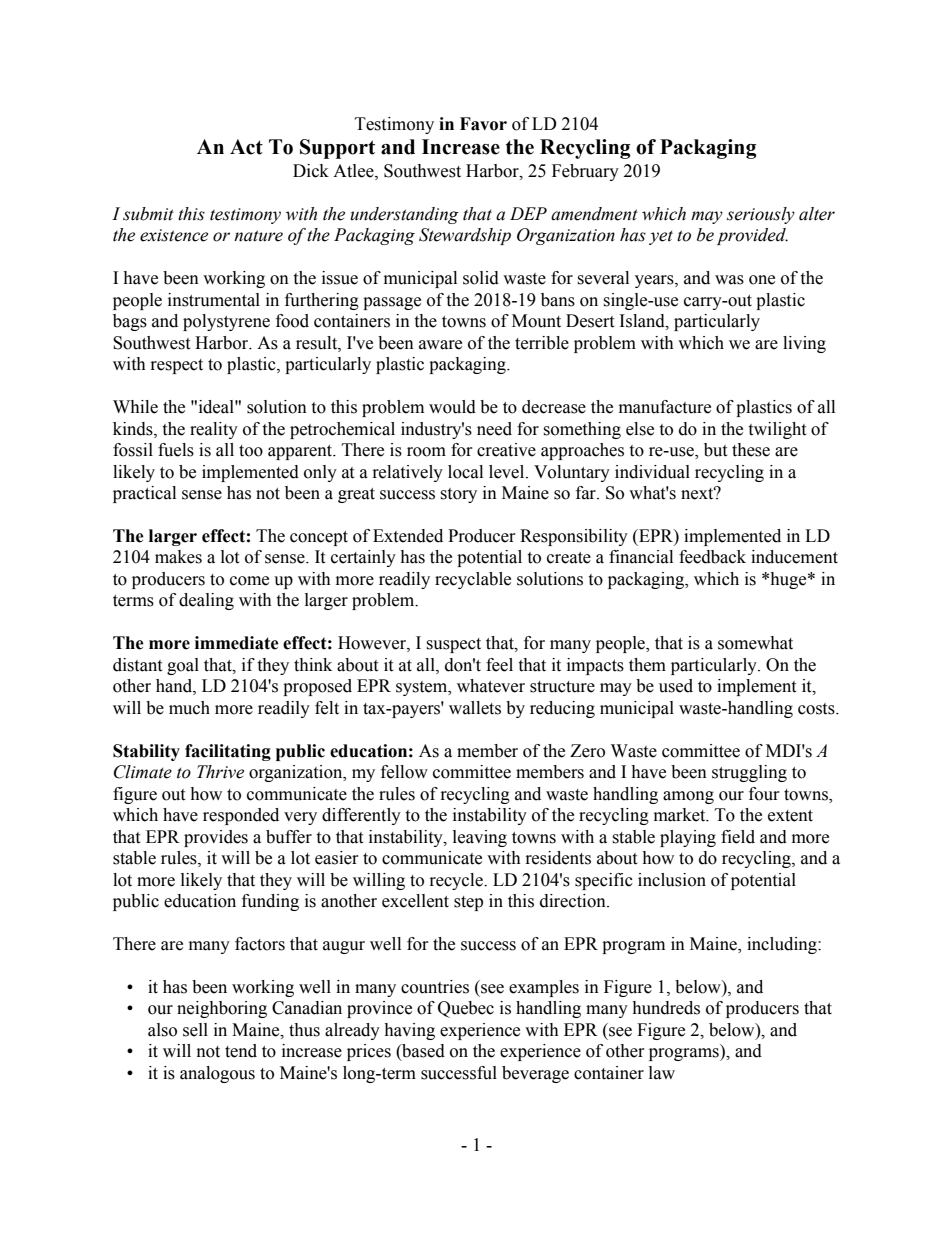  What do you see at coordinates (465, 472) in the screenshot?
I see `local` at bounding box center [465, 472].
